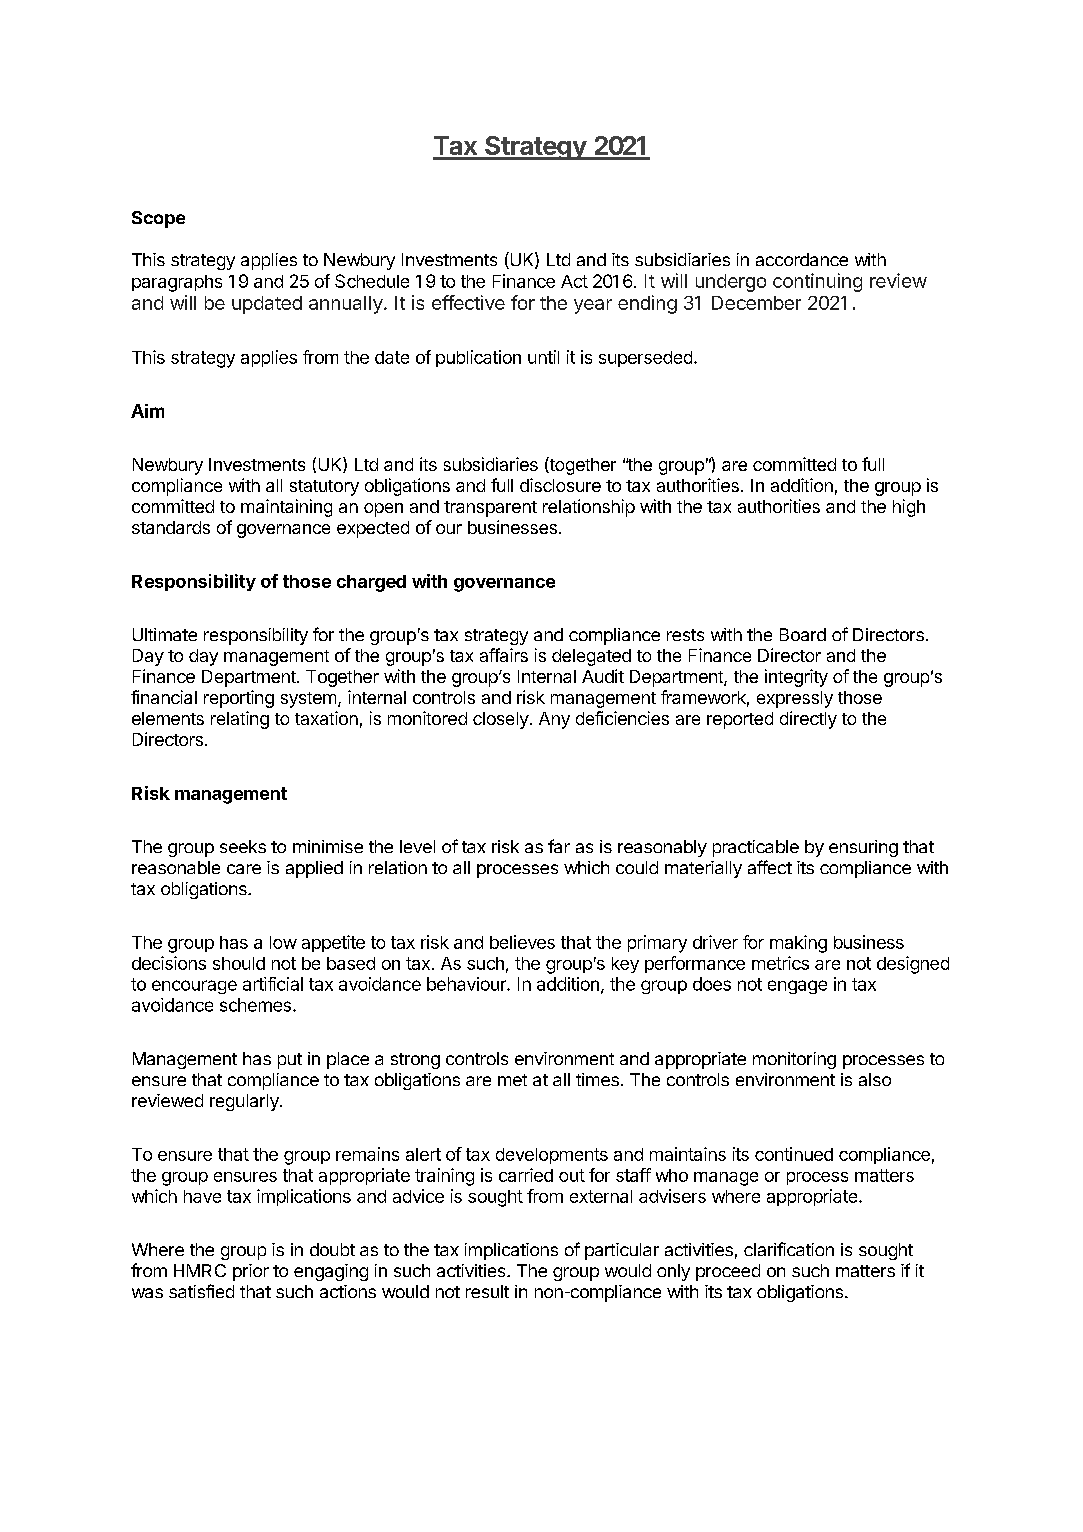 This screenshot has height=1532, width=1083. I want to click on relating, so click(240, 720).
